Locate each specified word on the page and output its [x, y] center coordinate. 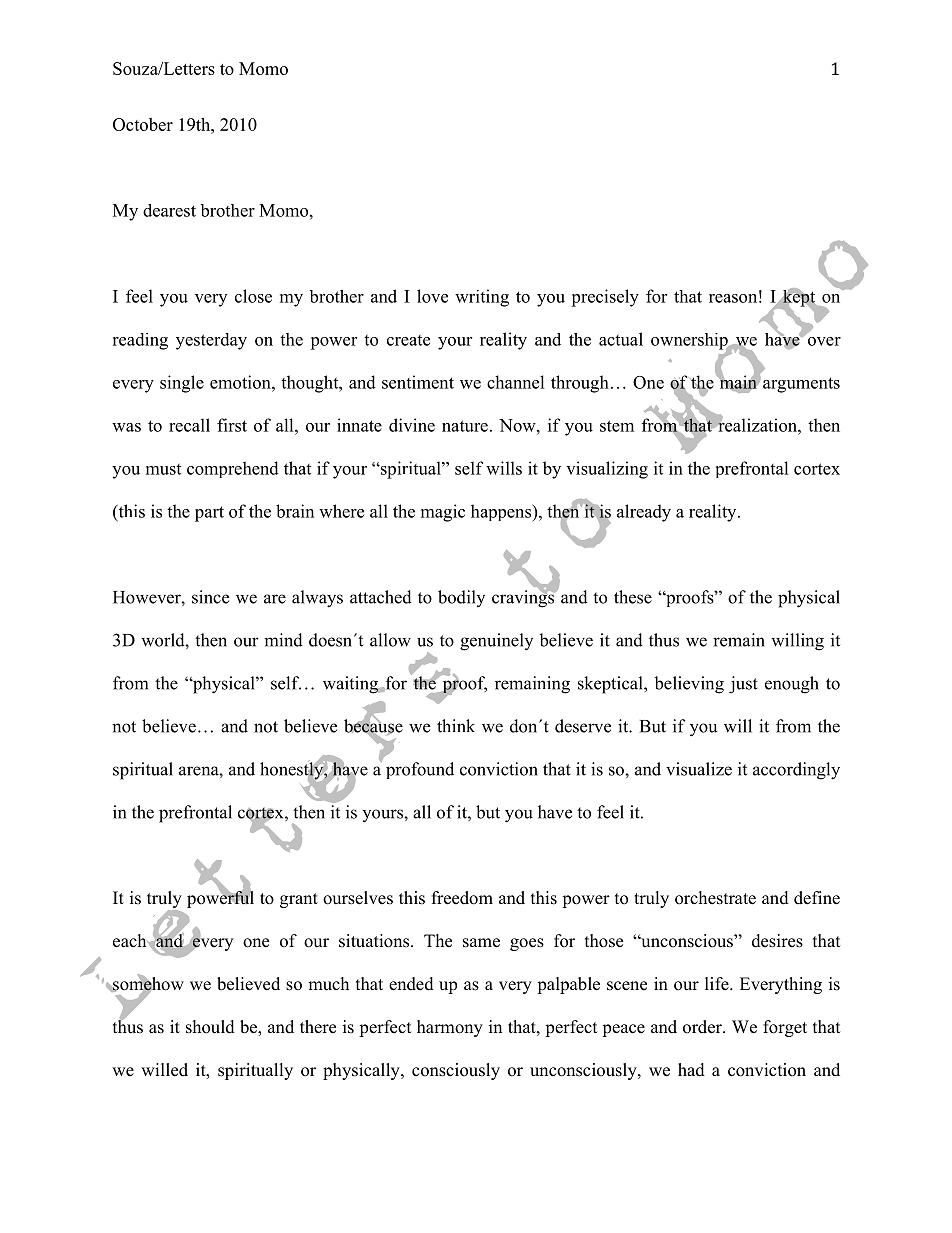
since [210, 597]
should [210, 1027]
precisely [605, 298]
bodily [461, 598]
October [143, 124]
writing [482, 298]
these [633, 597]
